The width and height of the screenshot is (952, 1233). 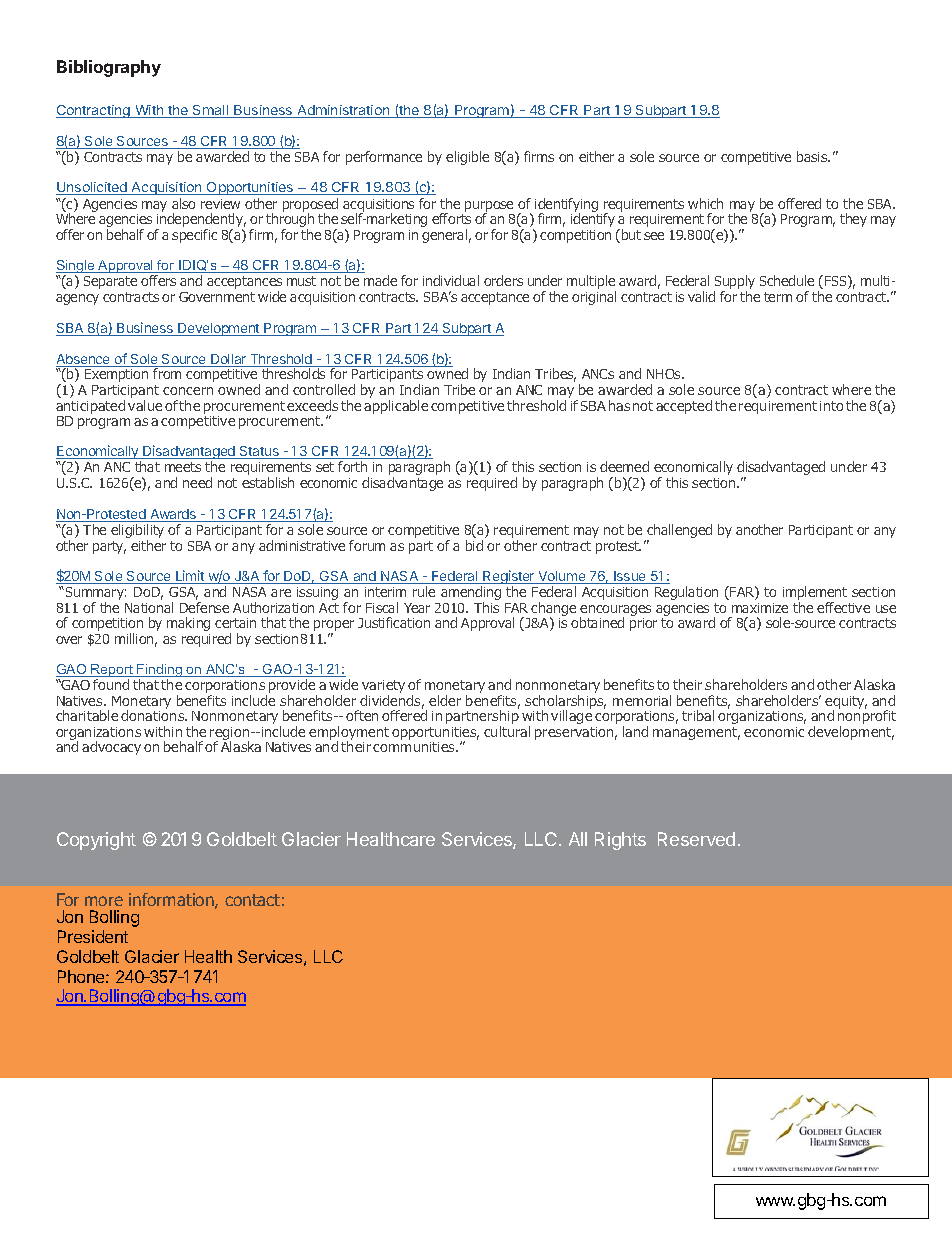 What do you see at coordinates (467, 158) in the screenshot?
I see `eligible` at bounding box center [467, 158].
